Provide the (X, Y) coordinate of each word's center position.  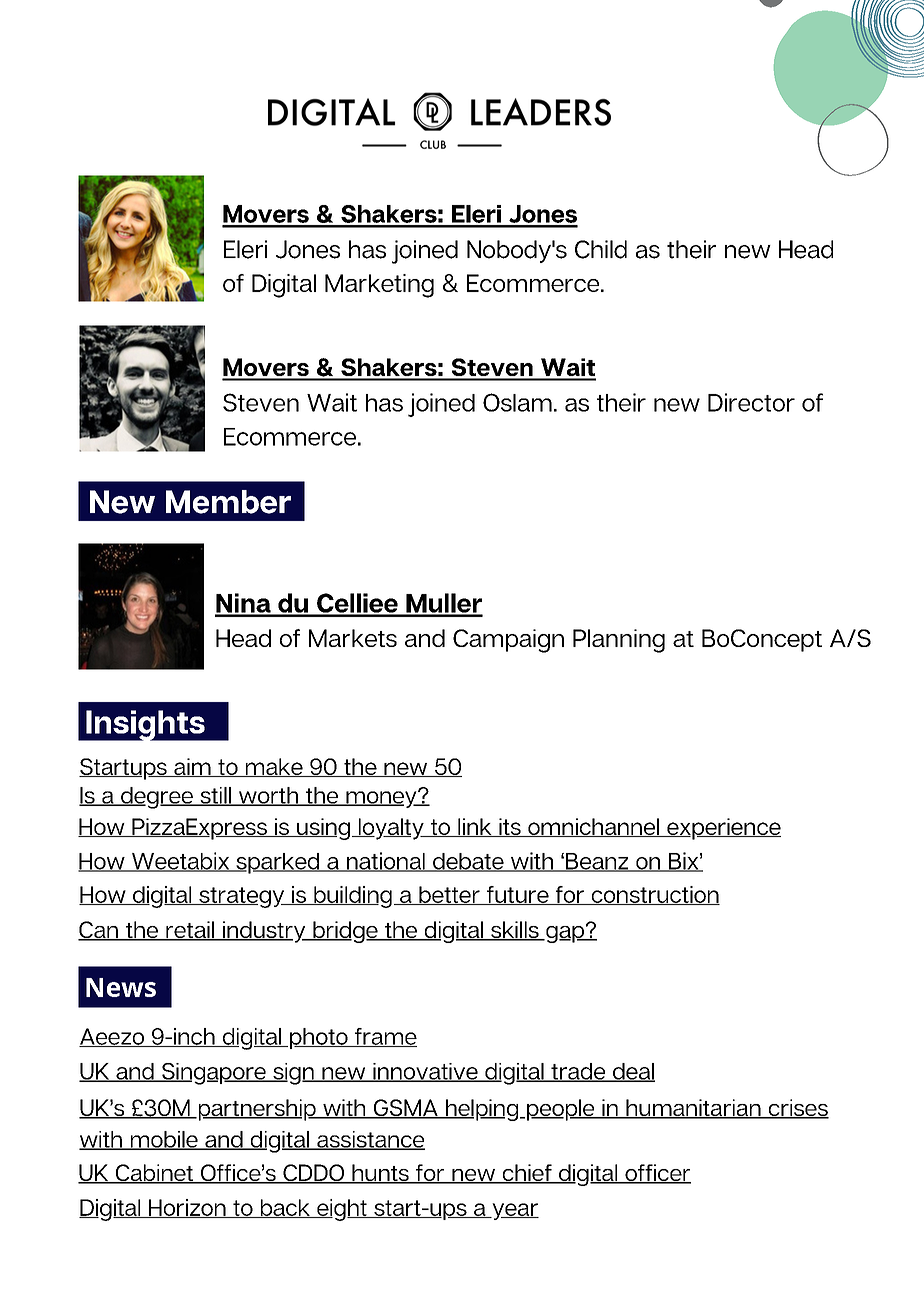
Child (601, 249)
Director (751, 402)
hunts (380, 1174)
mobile (164, 1140)
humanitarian (693, 1109)
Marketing (379, 286)
